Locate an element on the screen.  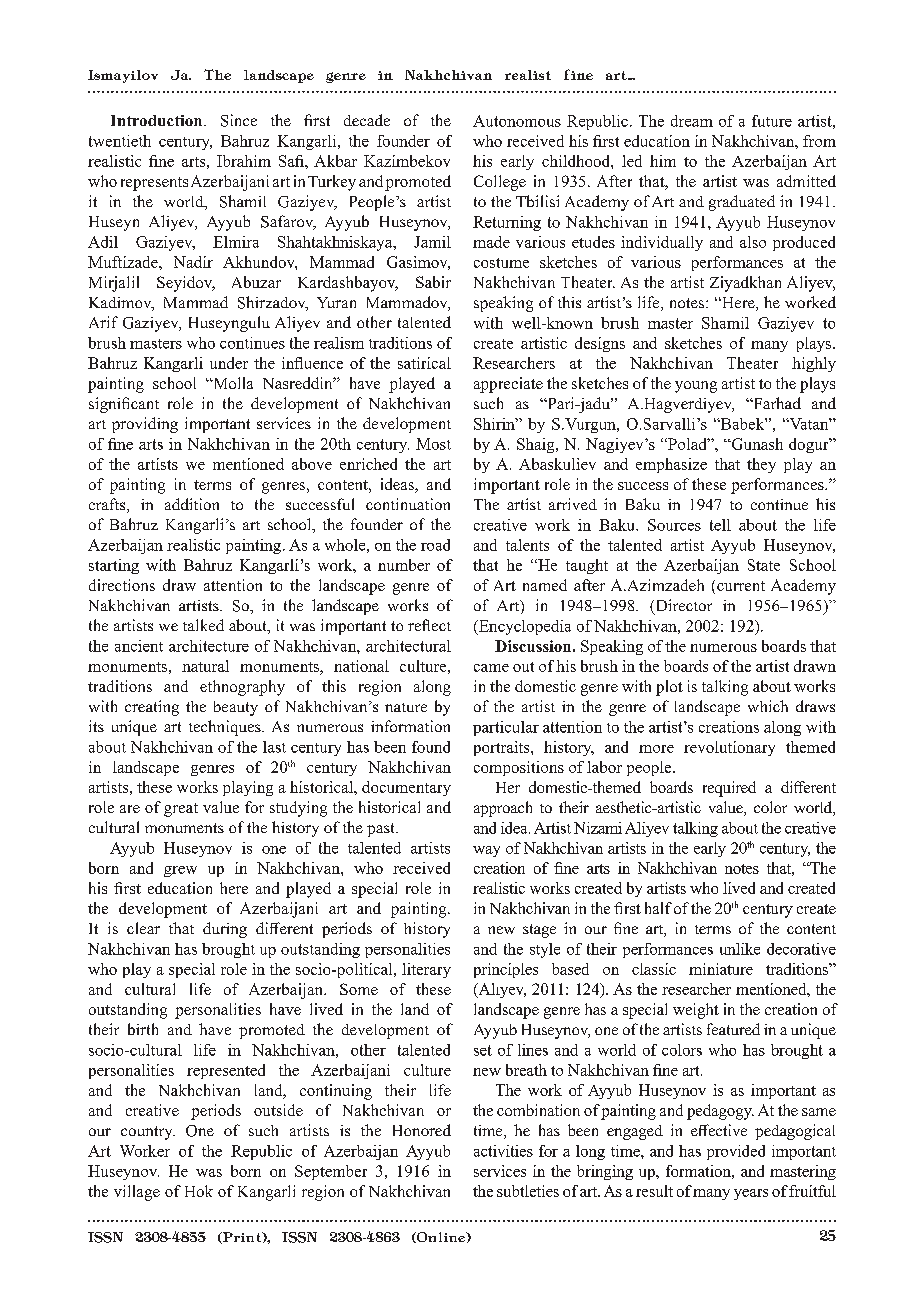
way is located at coordinates (486, 851).
